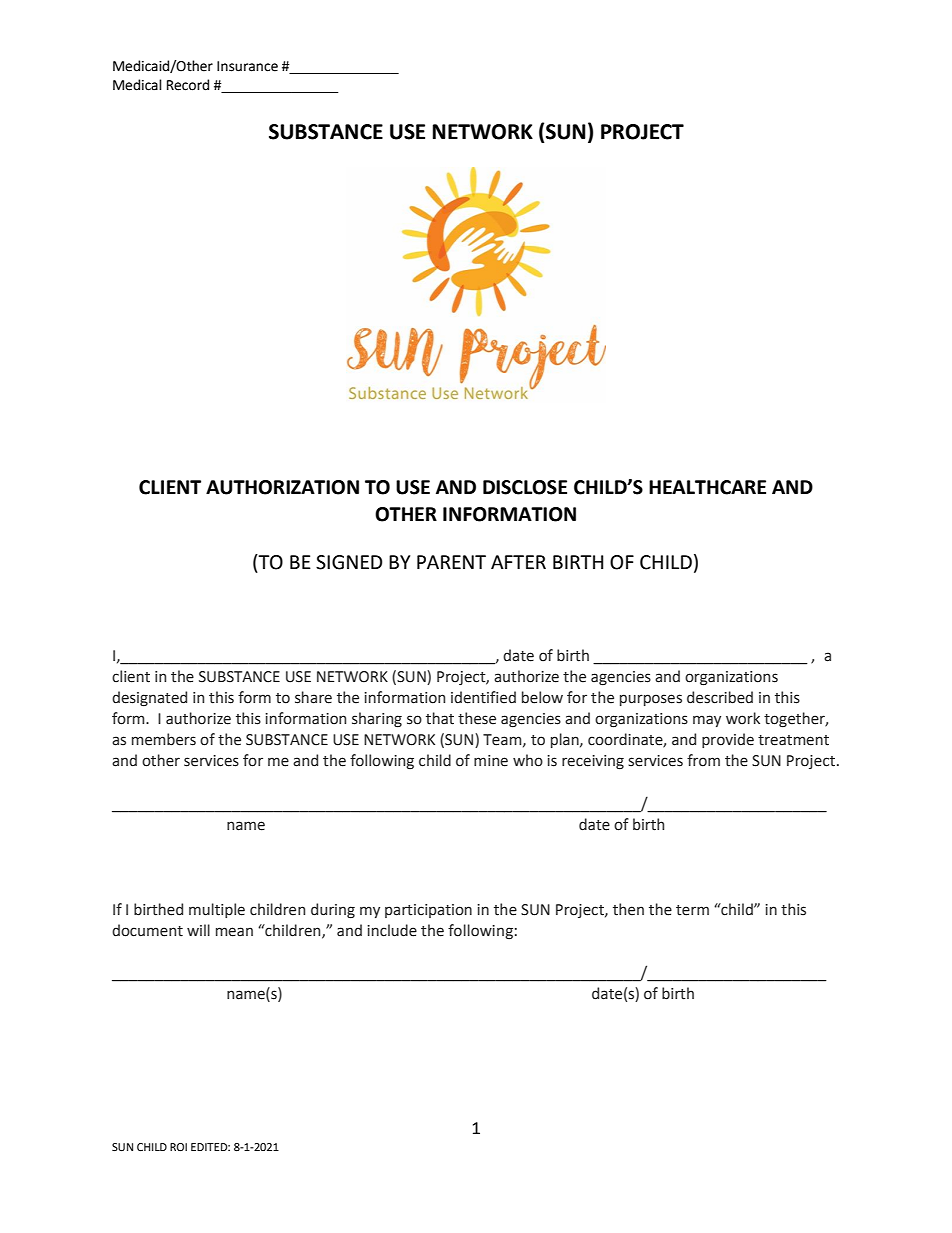 This image has width=952, height=1233. I want to click on Record, so click(188, 85).
